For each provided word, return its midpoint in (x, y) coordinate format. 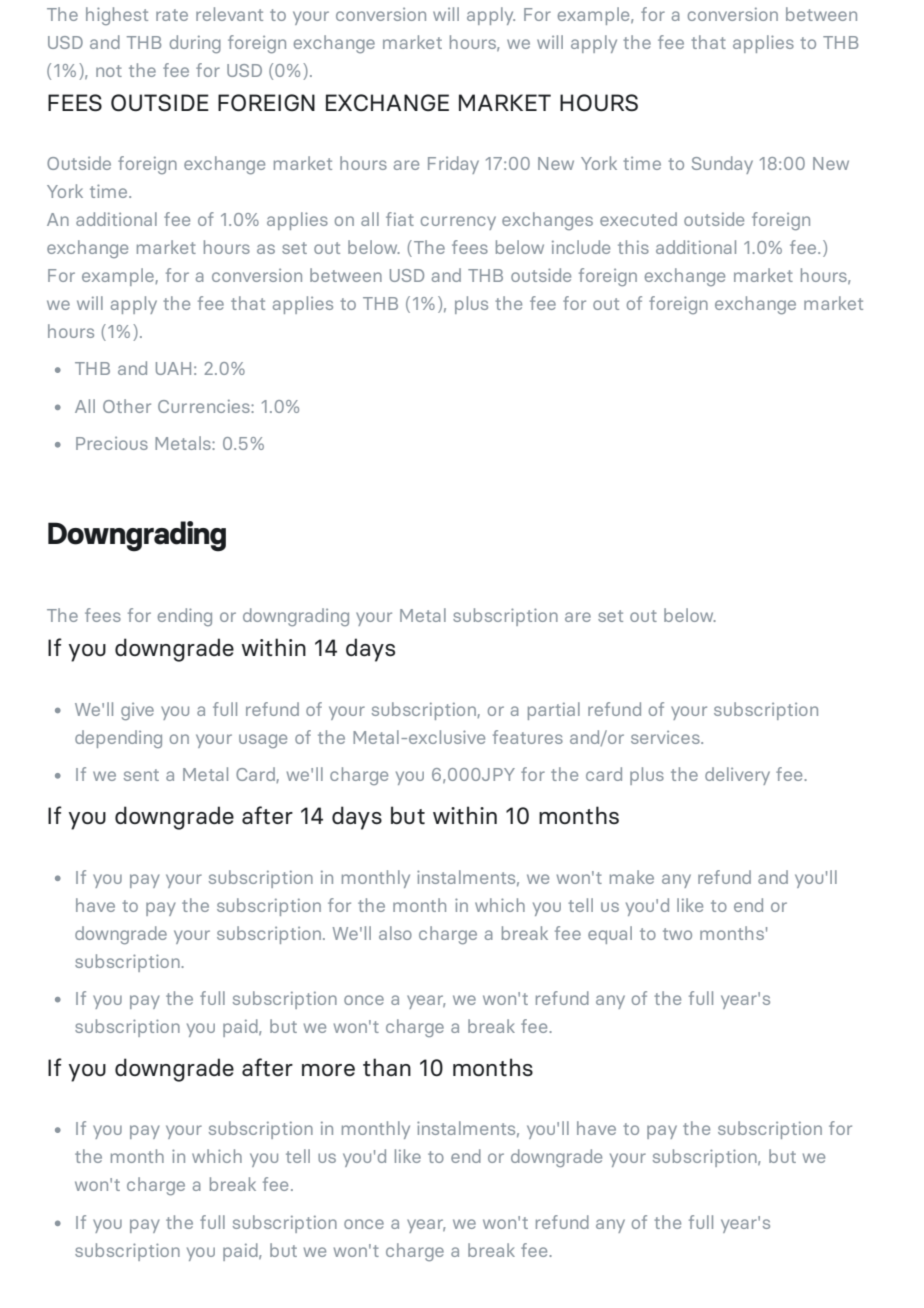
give (137, 711)
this (633, 247)
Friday (453, 165)
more (328, 1070)
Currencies (205, 406)
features (528, 737)
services (666, 737)
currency (458, 223)
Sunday (722, 165)
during (195, 44)
